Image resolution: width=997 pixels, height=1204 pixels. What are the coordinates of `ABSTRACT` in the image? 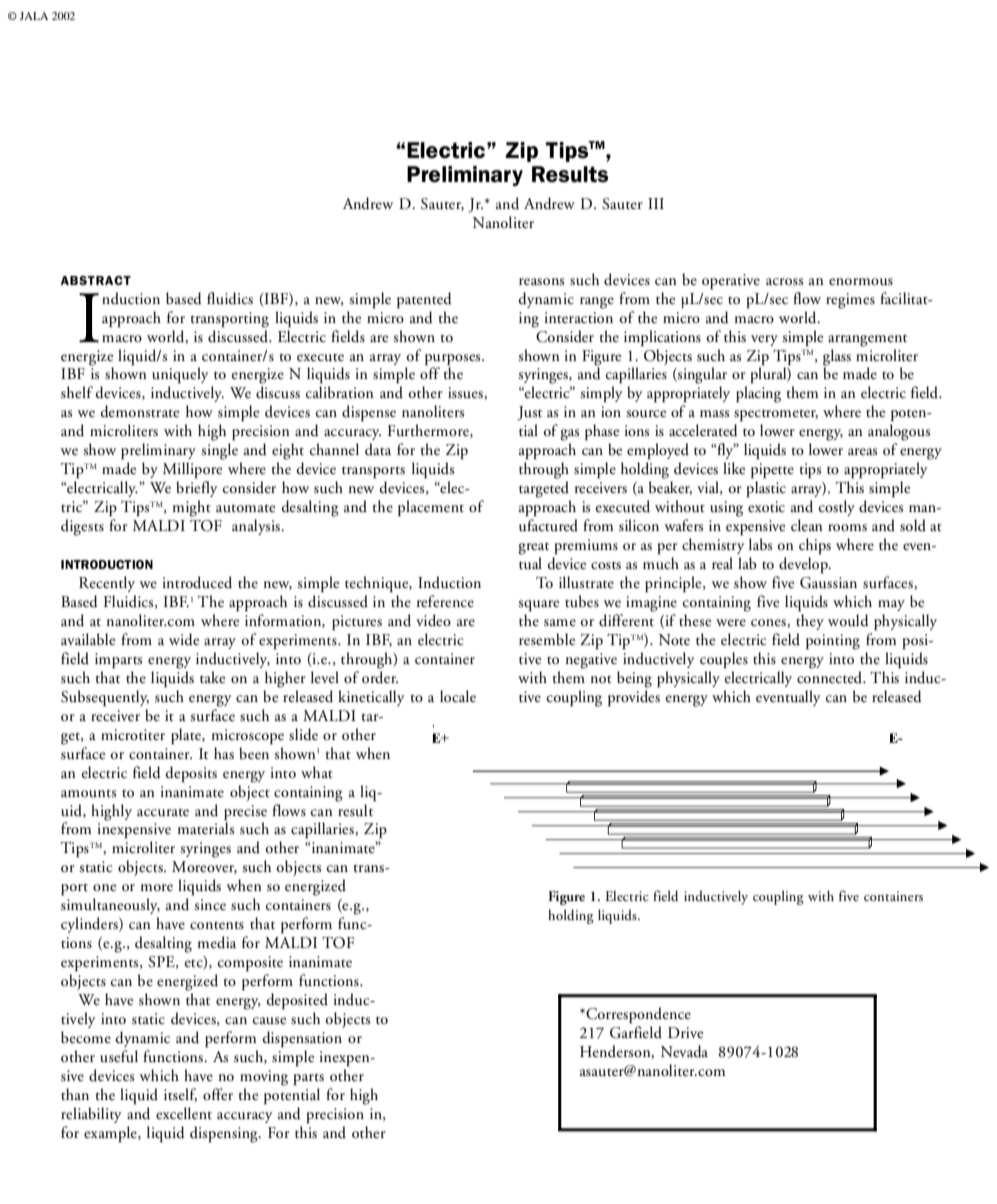 It's located at (95, 280).
